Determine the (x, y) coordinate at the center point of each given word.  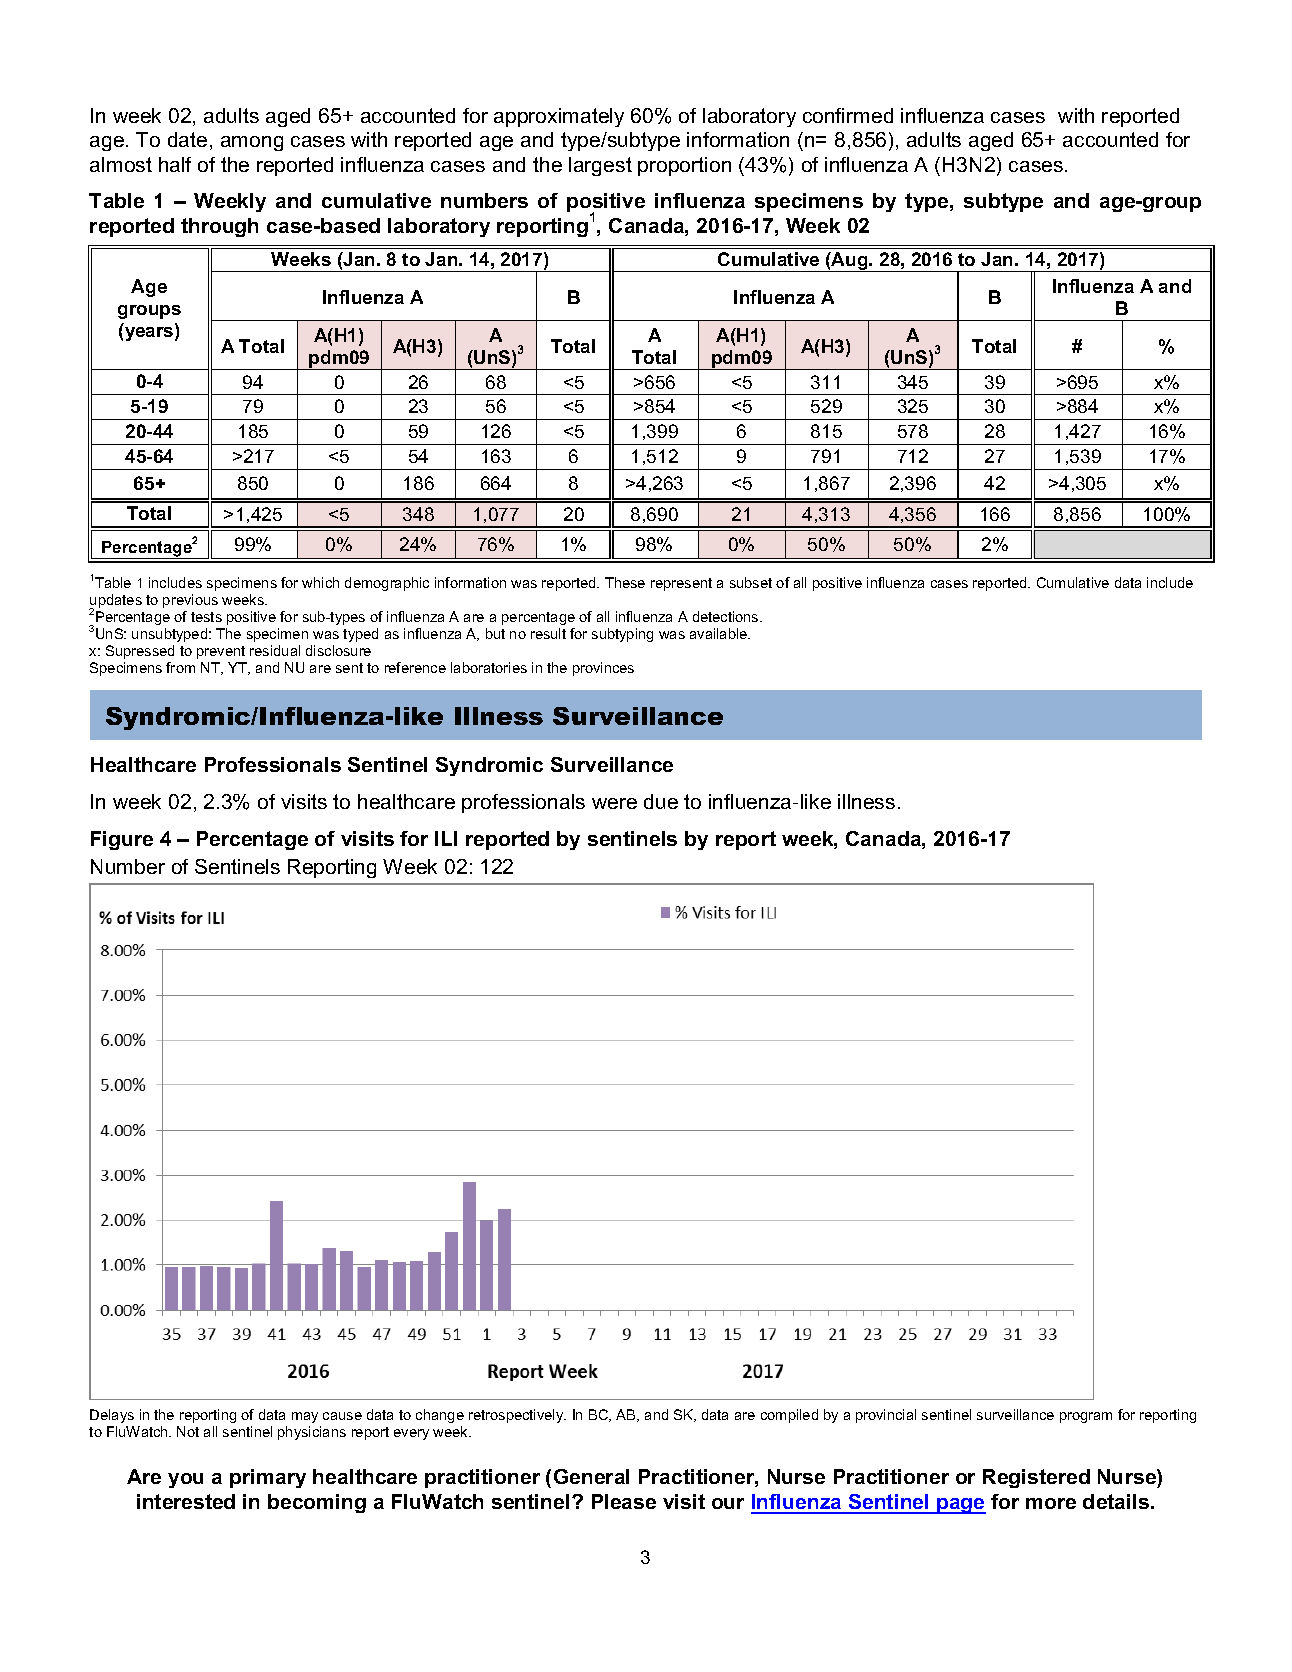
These (625, 582)
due (661, 801)
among (252, 143)
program (1086, 1417)
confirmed (848, 115)
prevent (221, 652)
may (305, 1417)
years (150, 334)
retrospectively (517, 1416)
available (720, 633)
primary (268, 1478)
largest (600, 166)
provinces (603, 669)
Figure (122, 840)
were (614, 803)
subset (751, 582)
